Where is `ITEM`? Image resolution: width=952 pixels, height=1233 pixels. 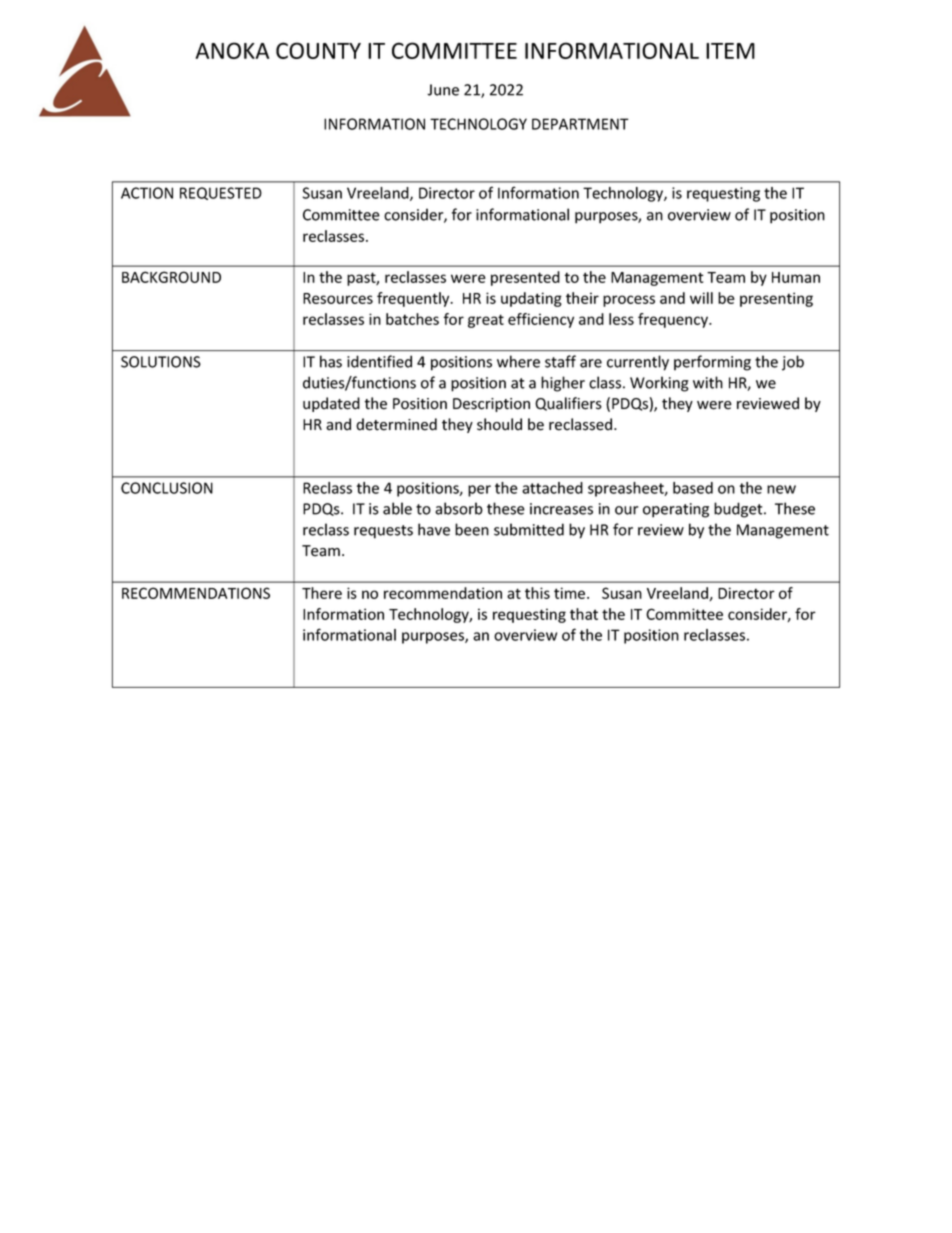 ITEM is located at coordinates (730, 51).
